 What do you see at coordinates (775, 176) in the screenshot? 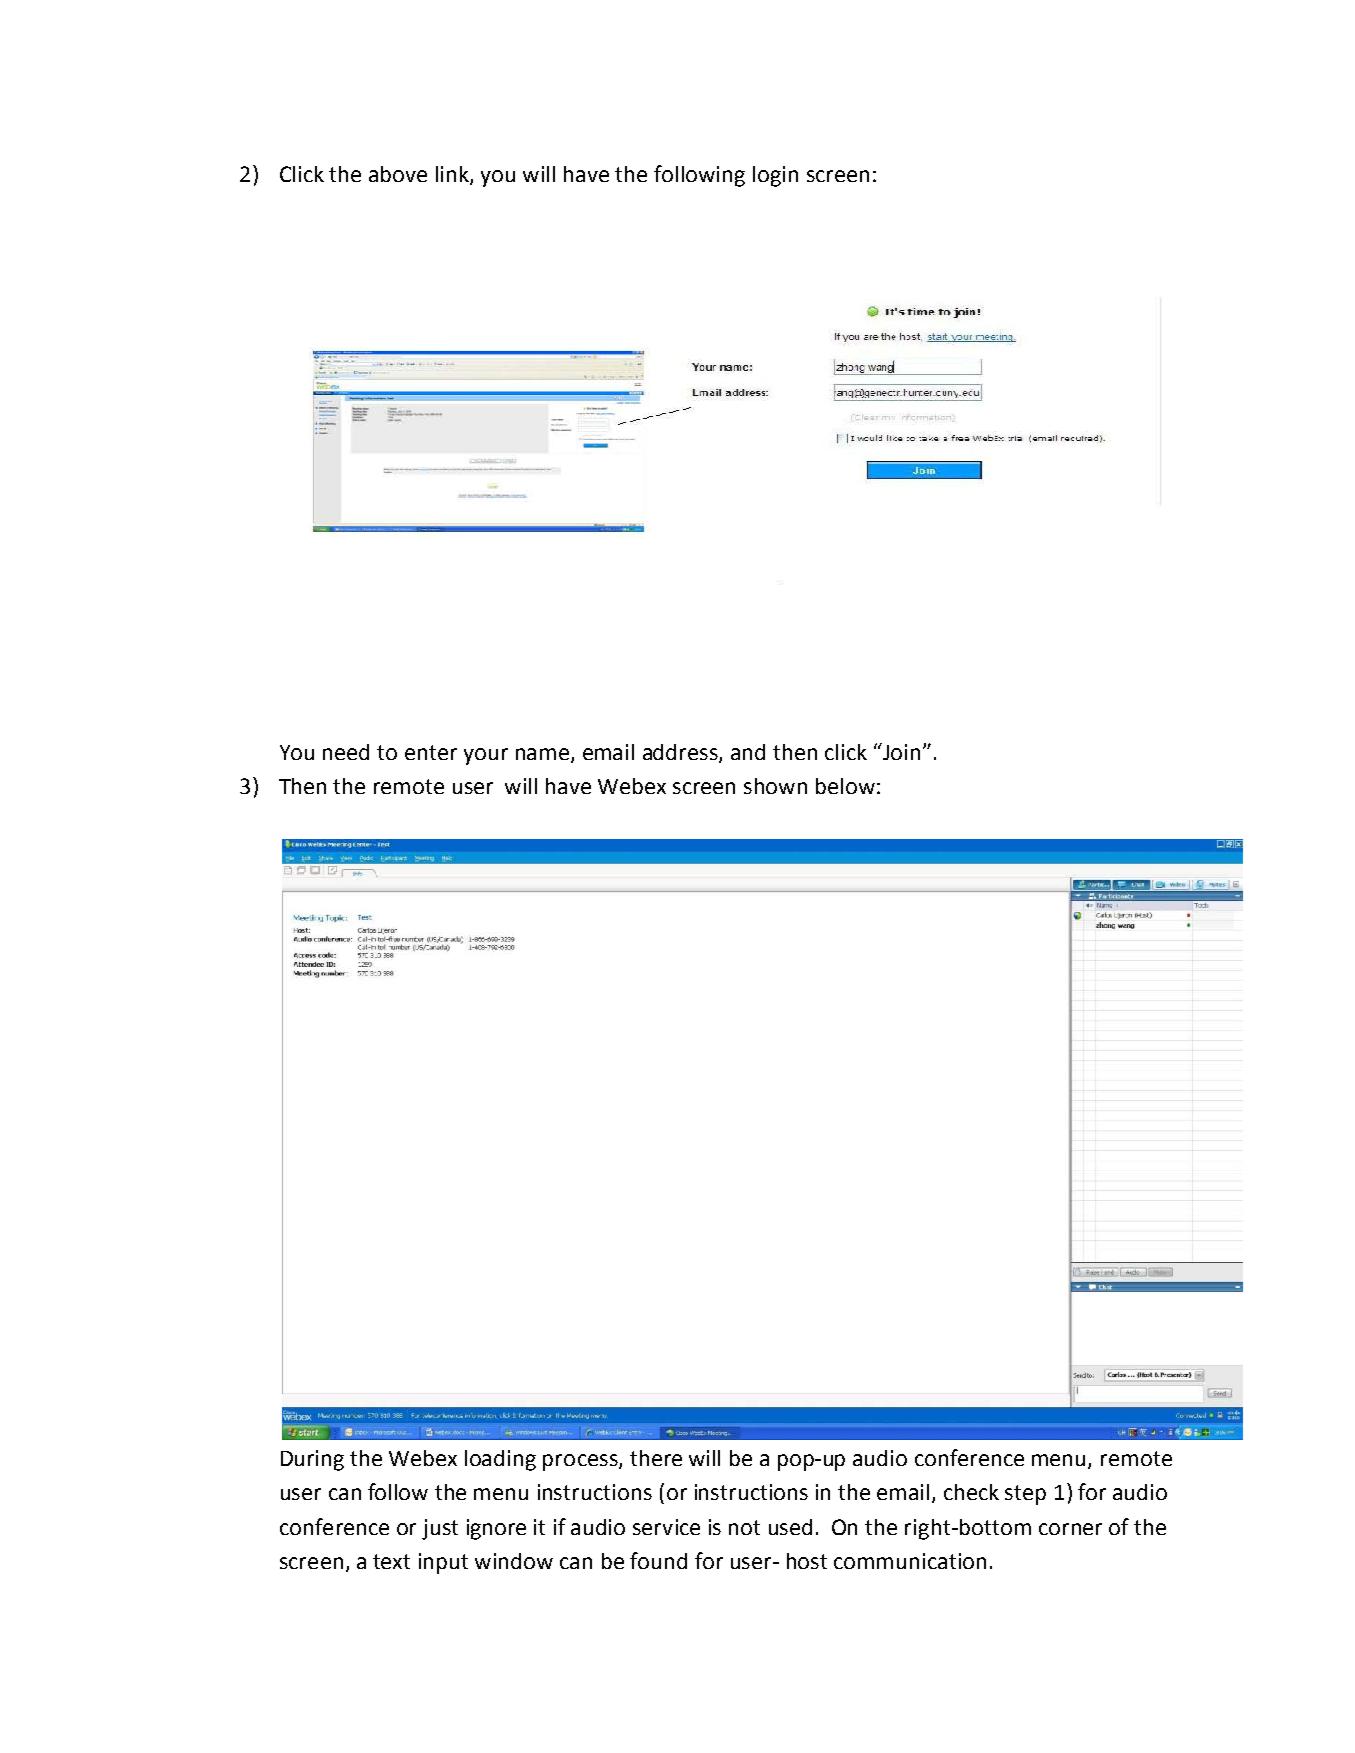
I see `login` at bounding box center [775, 176].
